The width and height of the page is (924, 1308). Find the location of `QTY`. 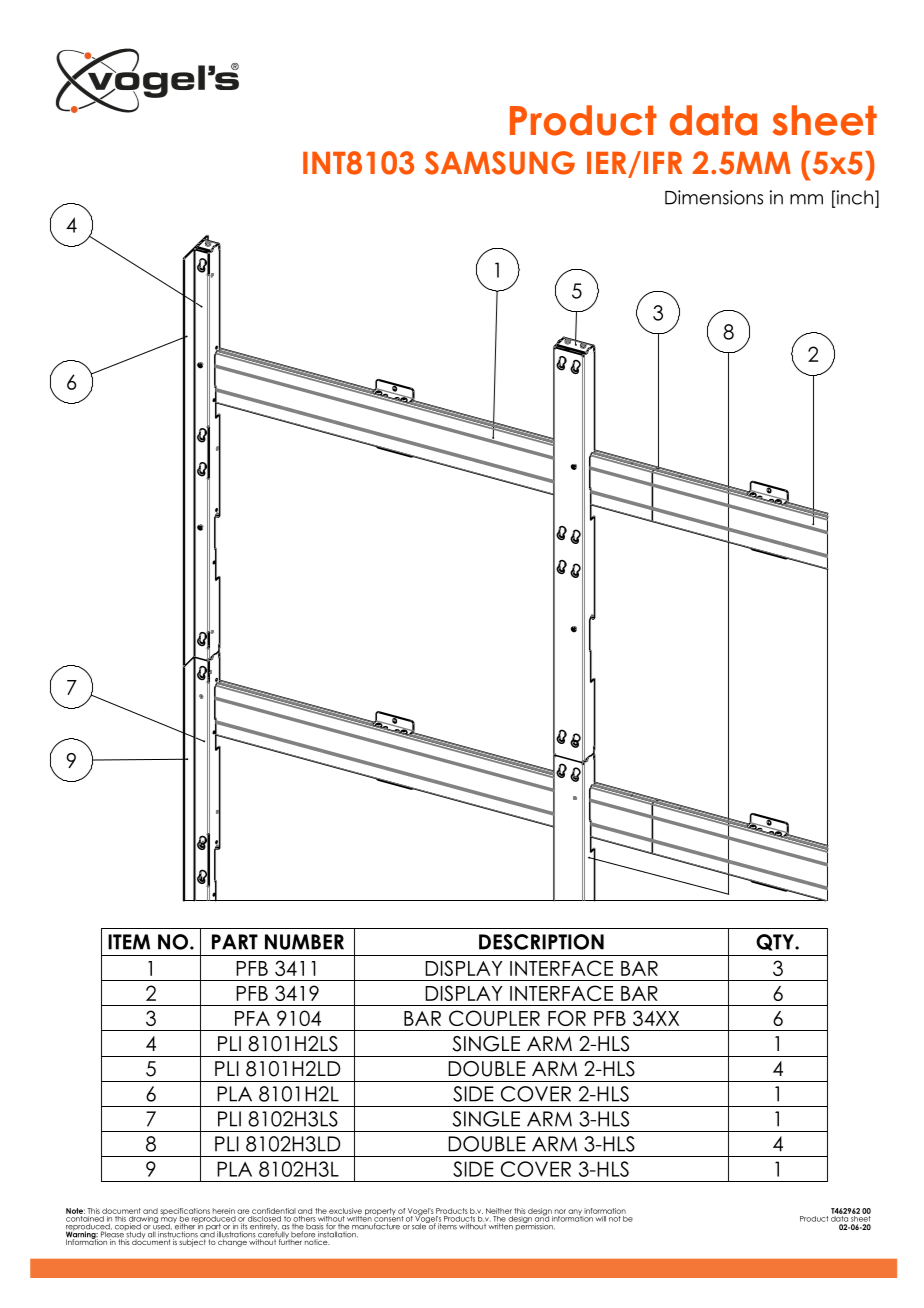

QTY is located at coordinates (776, 942).
